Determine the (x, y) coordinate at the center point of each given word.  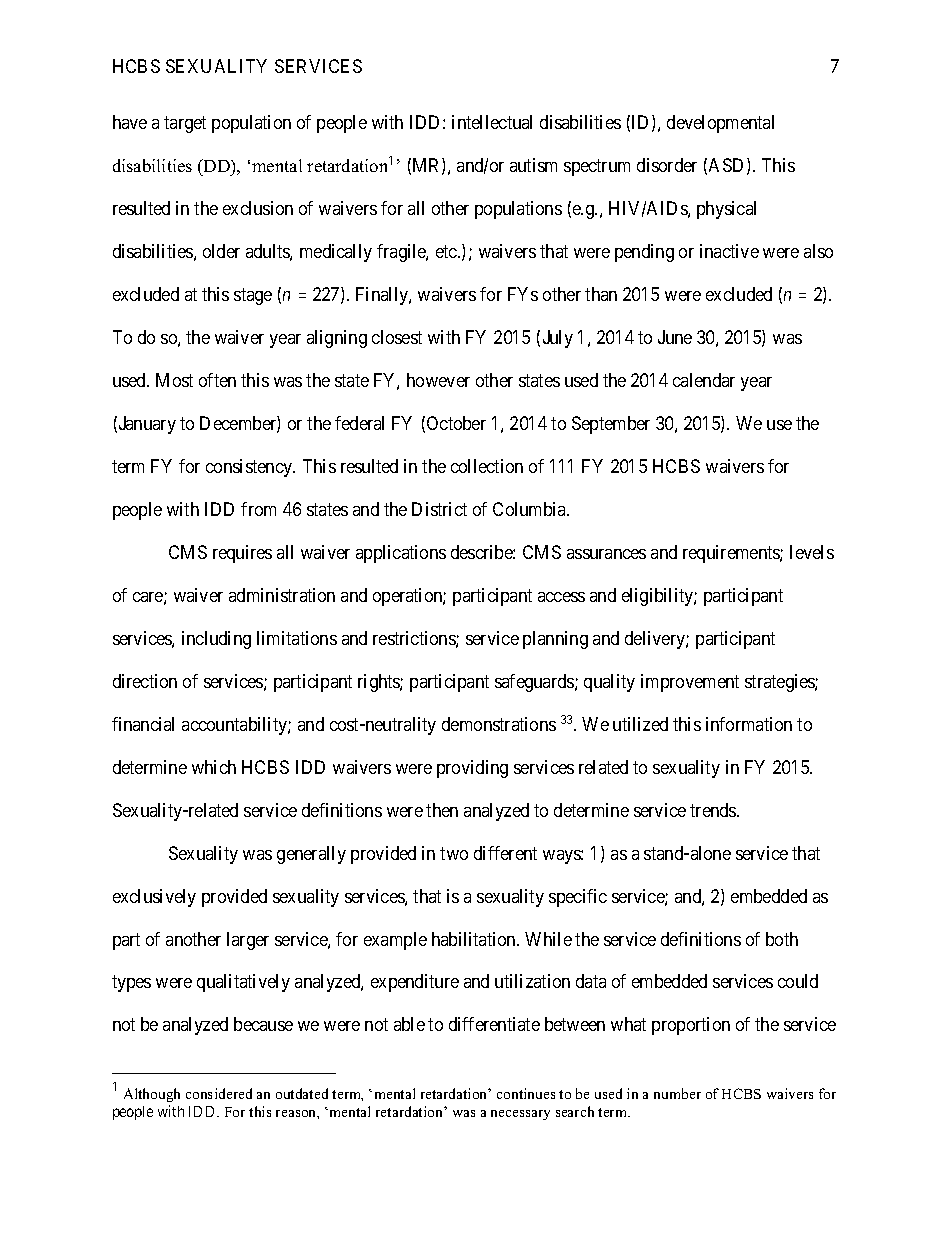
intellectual (492, 122)
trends (714, 810)
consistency (250, 468)
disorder (667, 165)
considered (219, 1093)
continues (526, 1093)
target (185, 124)
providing (472, 769)
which (214, 767)
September (611, 425)
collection (487, 466)
